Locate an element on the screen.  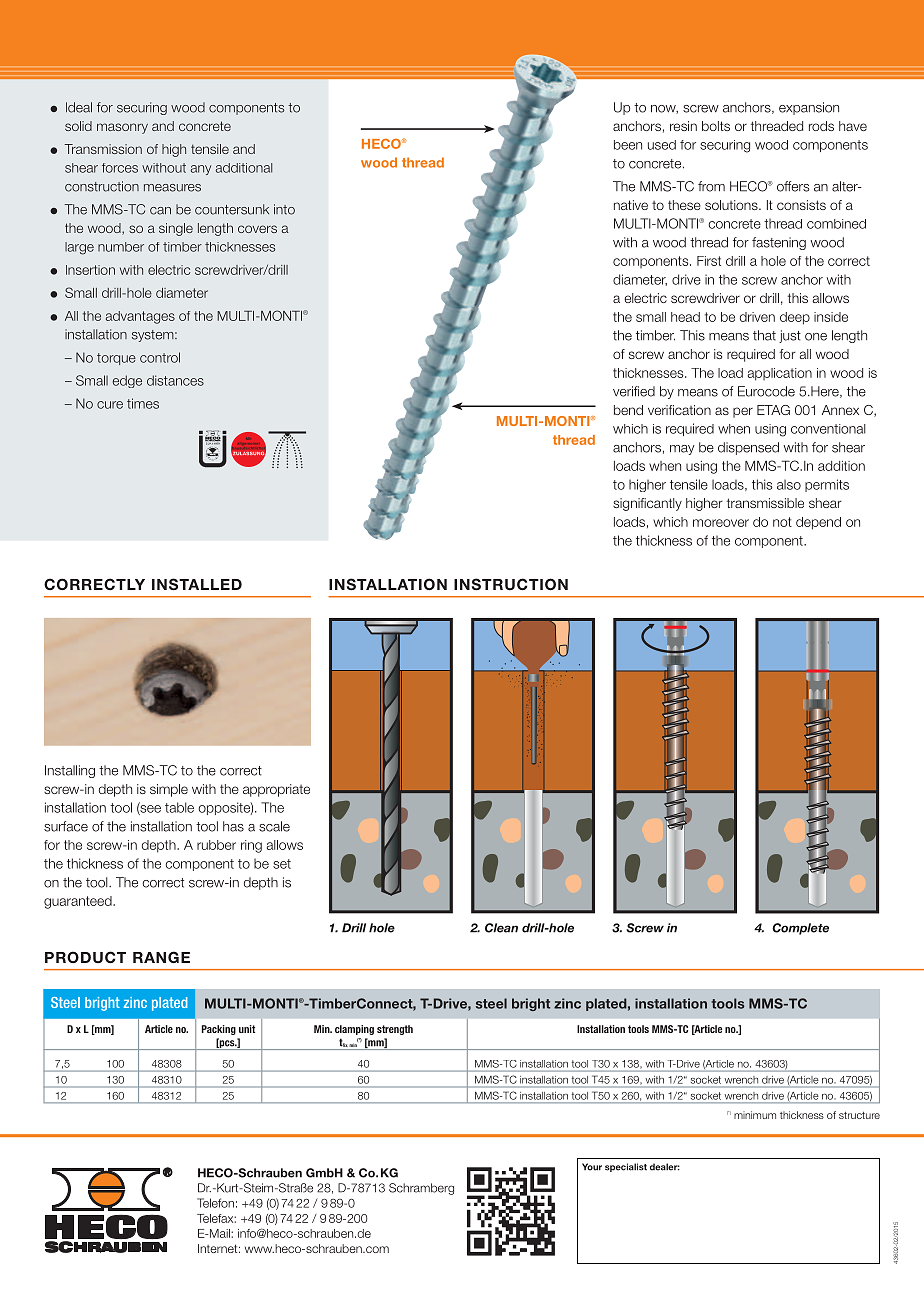
Telefon is located at coordinates (215, 1203).
